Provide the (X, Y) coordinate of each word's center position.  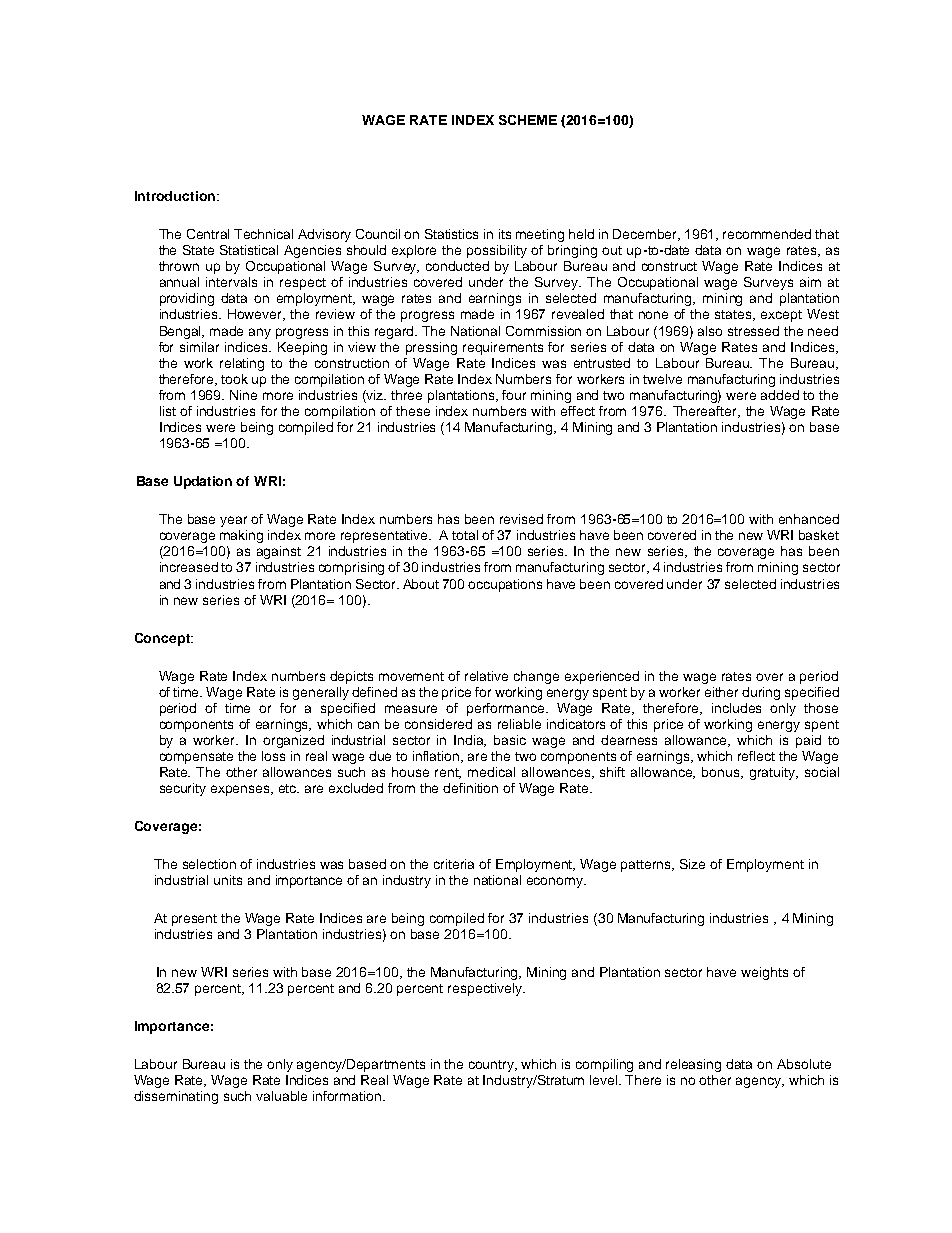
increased (189, 567)
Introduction (175, 196)
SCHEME (528, 120)
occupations (505, 585)
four (514, 395)
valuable (281, 1096)
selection (209, 864)
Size (692, 864)
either (721, 692)
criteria (454, 864)
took (234, 379)
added (780, 395)
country (493, 1066)
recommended (767, 234)
